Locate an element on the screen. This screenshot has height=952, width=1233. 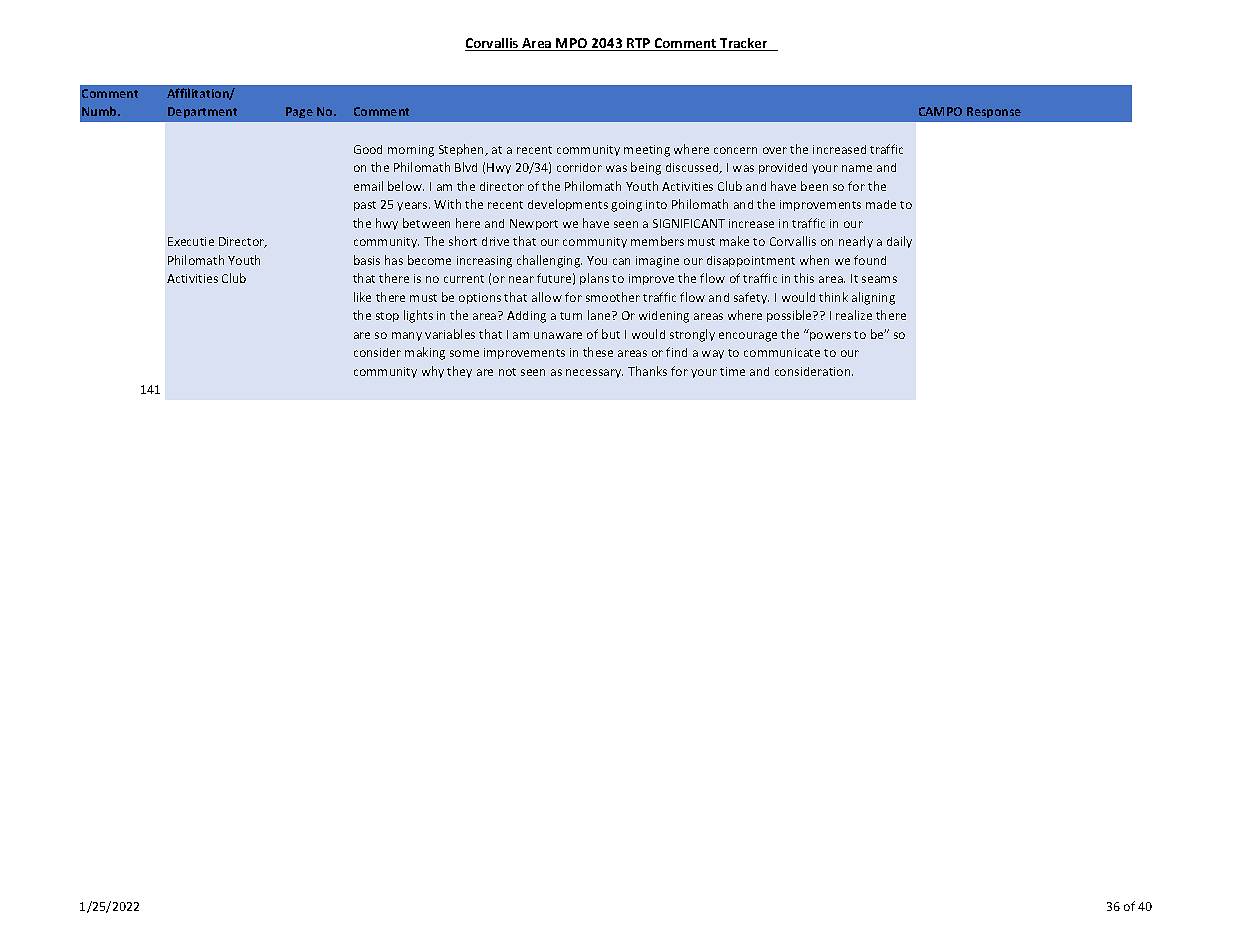
Tracker is located at coordinates (744, 44).
